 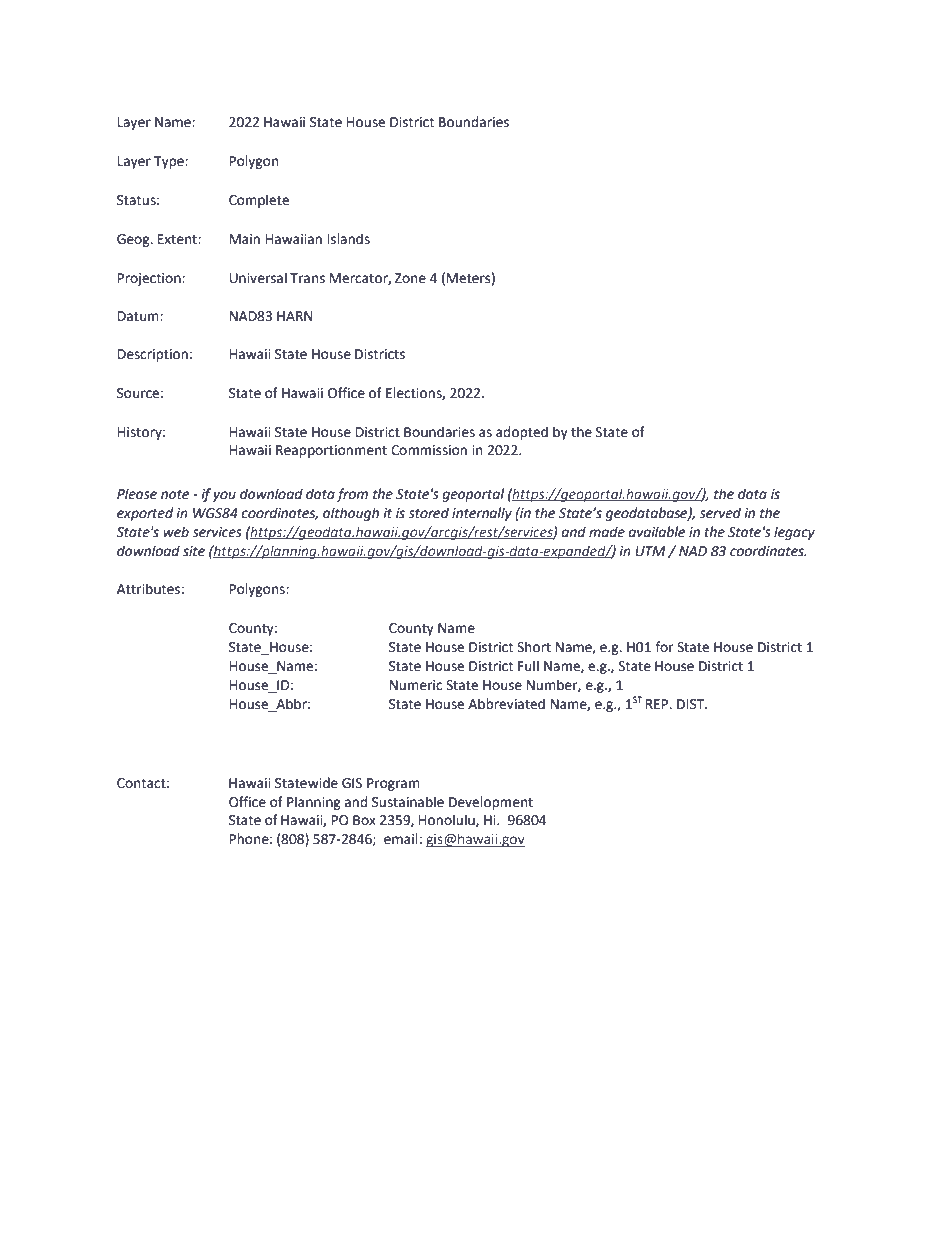 I want to click on Numeric, so click(x=416, y=685).
